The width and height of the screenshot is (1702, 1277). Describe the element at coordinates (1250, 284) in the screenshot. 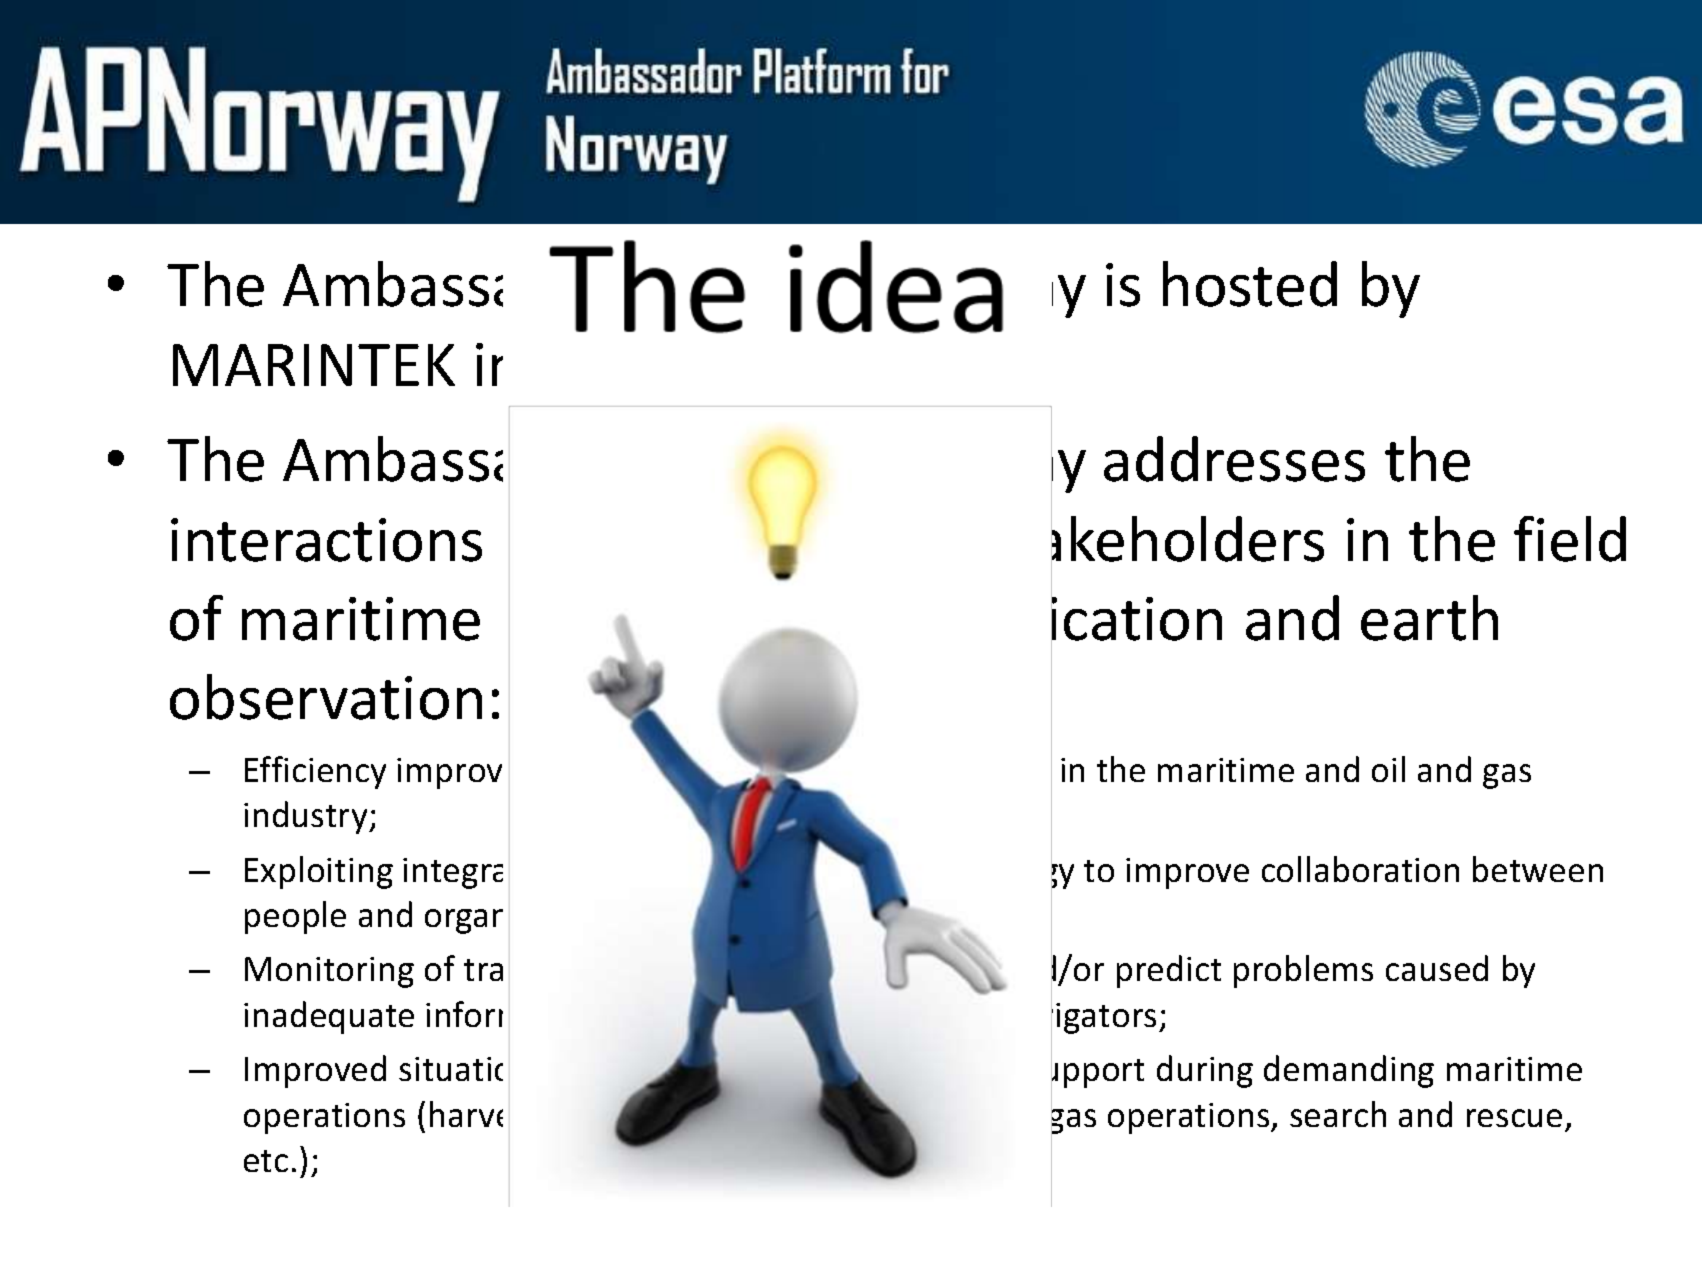

I see `hosted` at that location.
